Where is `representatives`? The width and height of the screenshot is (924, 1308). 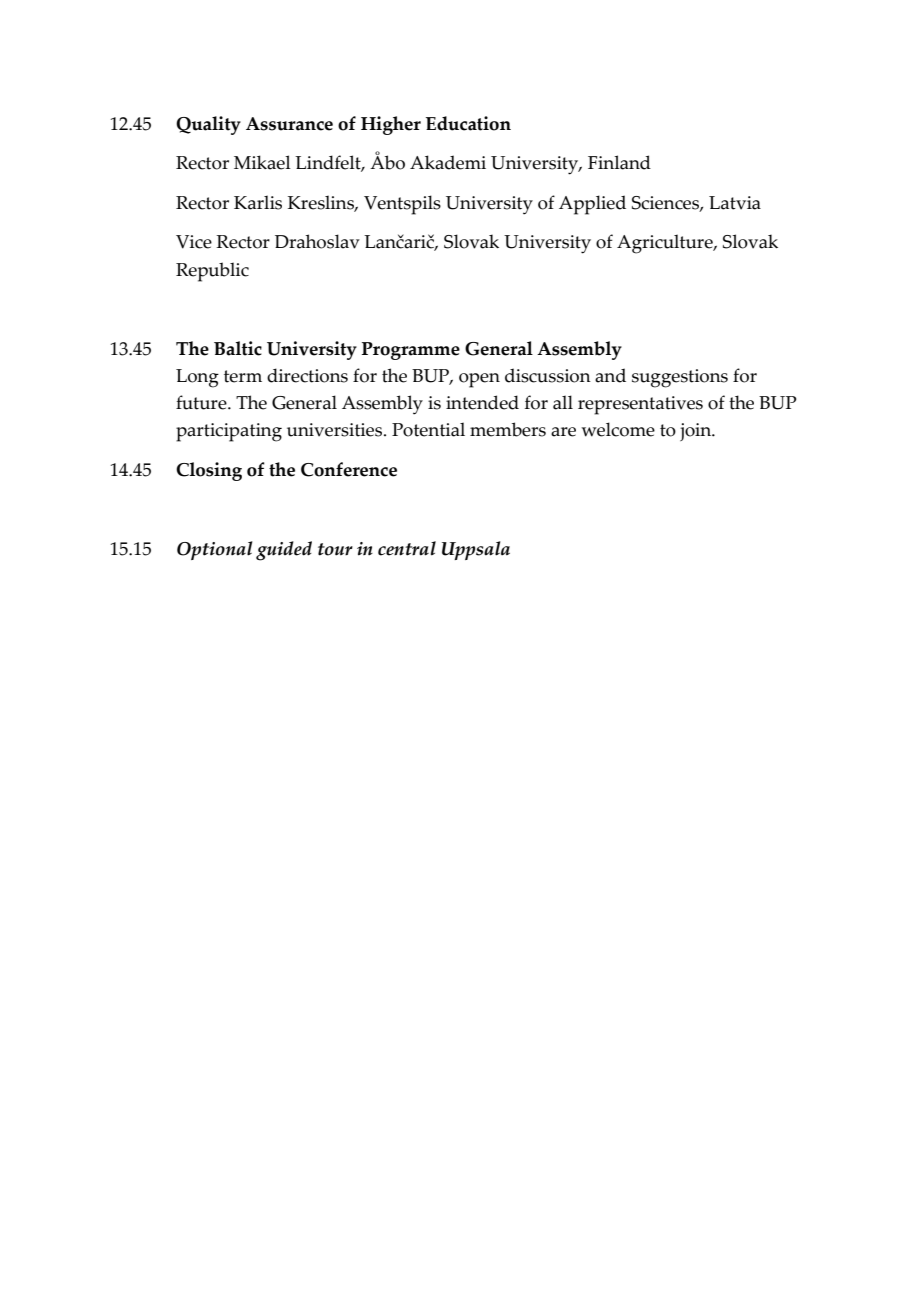 representatives is located at coordinates (640, 405).
